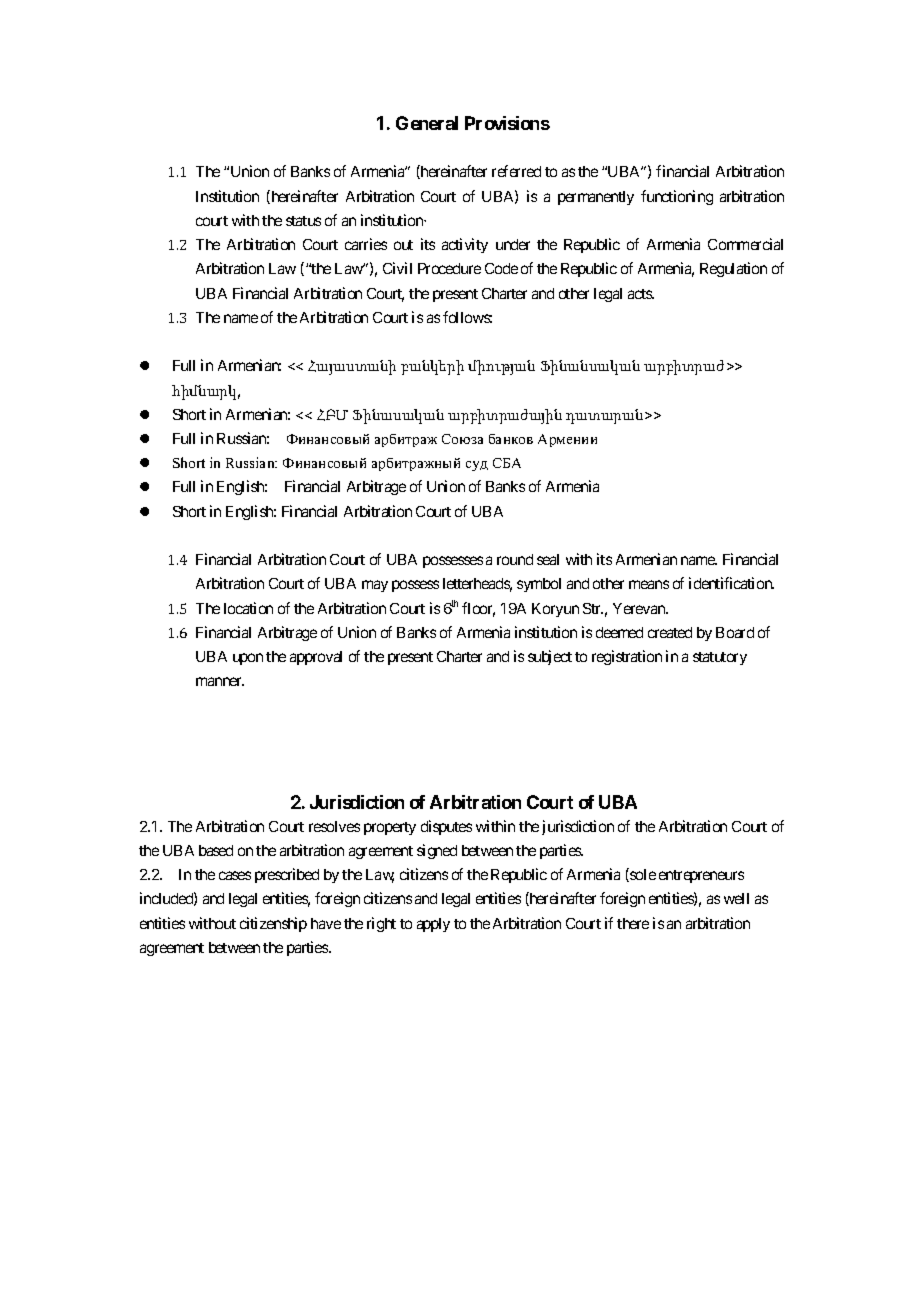 Image resolution: width=924 pixels, height=1308 pixels. I want to click on resolves, so click(334, 826).
